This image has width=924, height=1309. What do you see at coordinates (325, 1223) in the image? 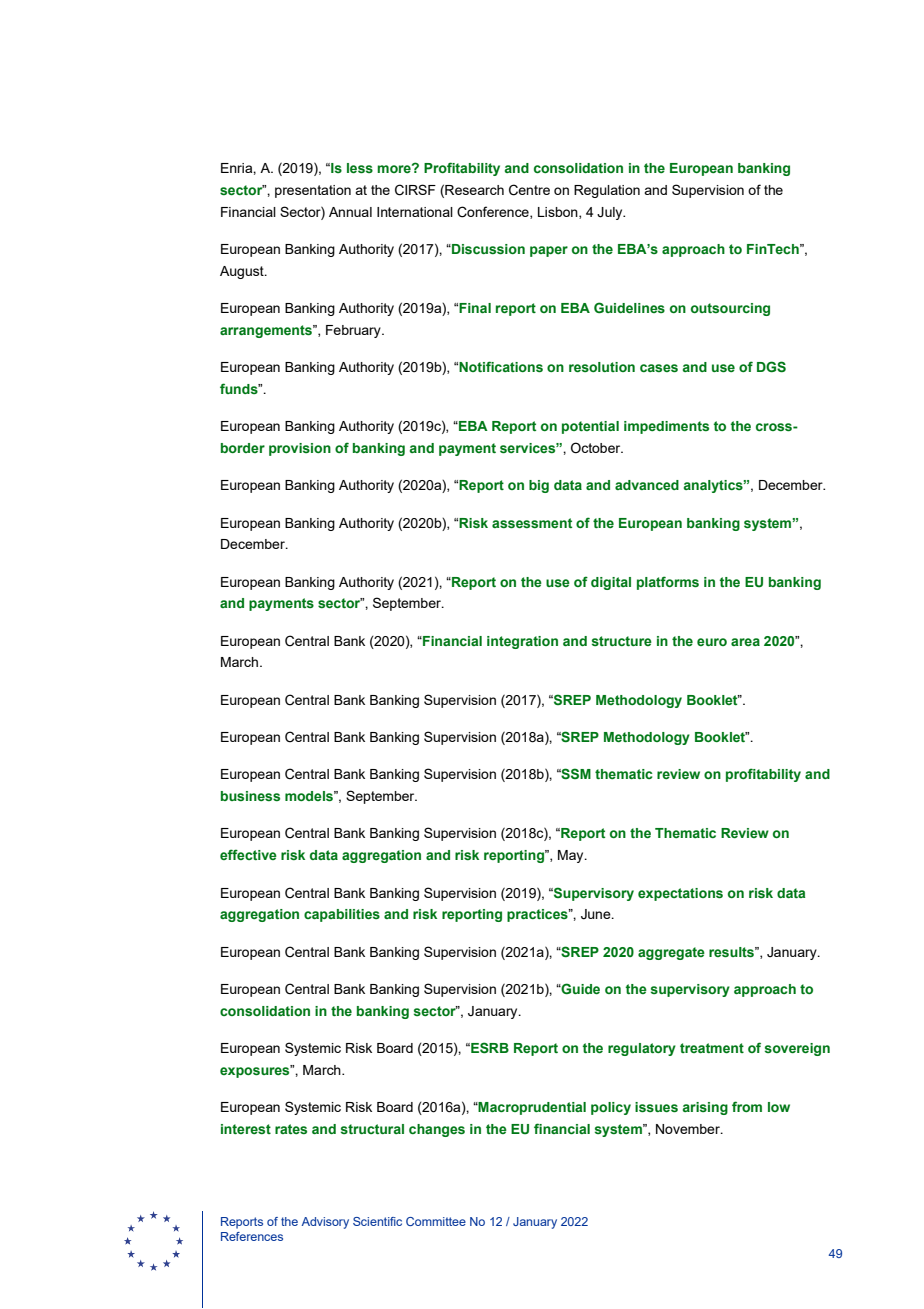
I see `Advisory` at bounding box center [325, 1223].
